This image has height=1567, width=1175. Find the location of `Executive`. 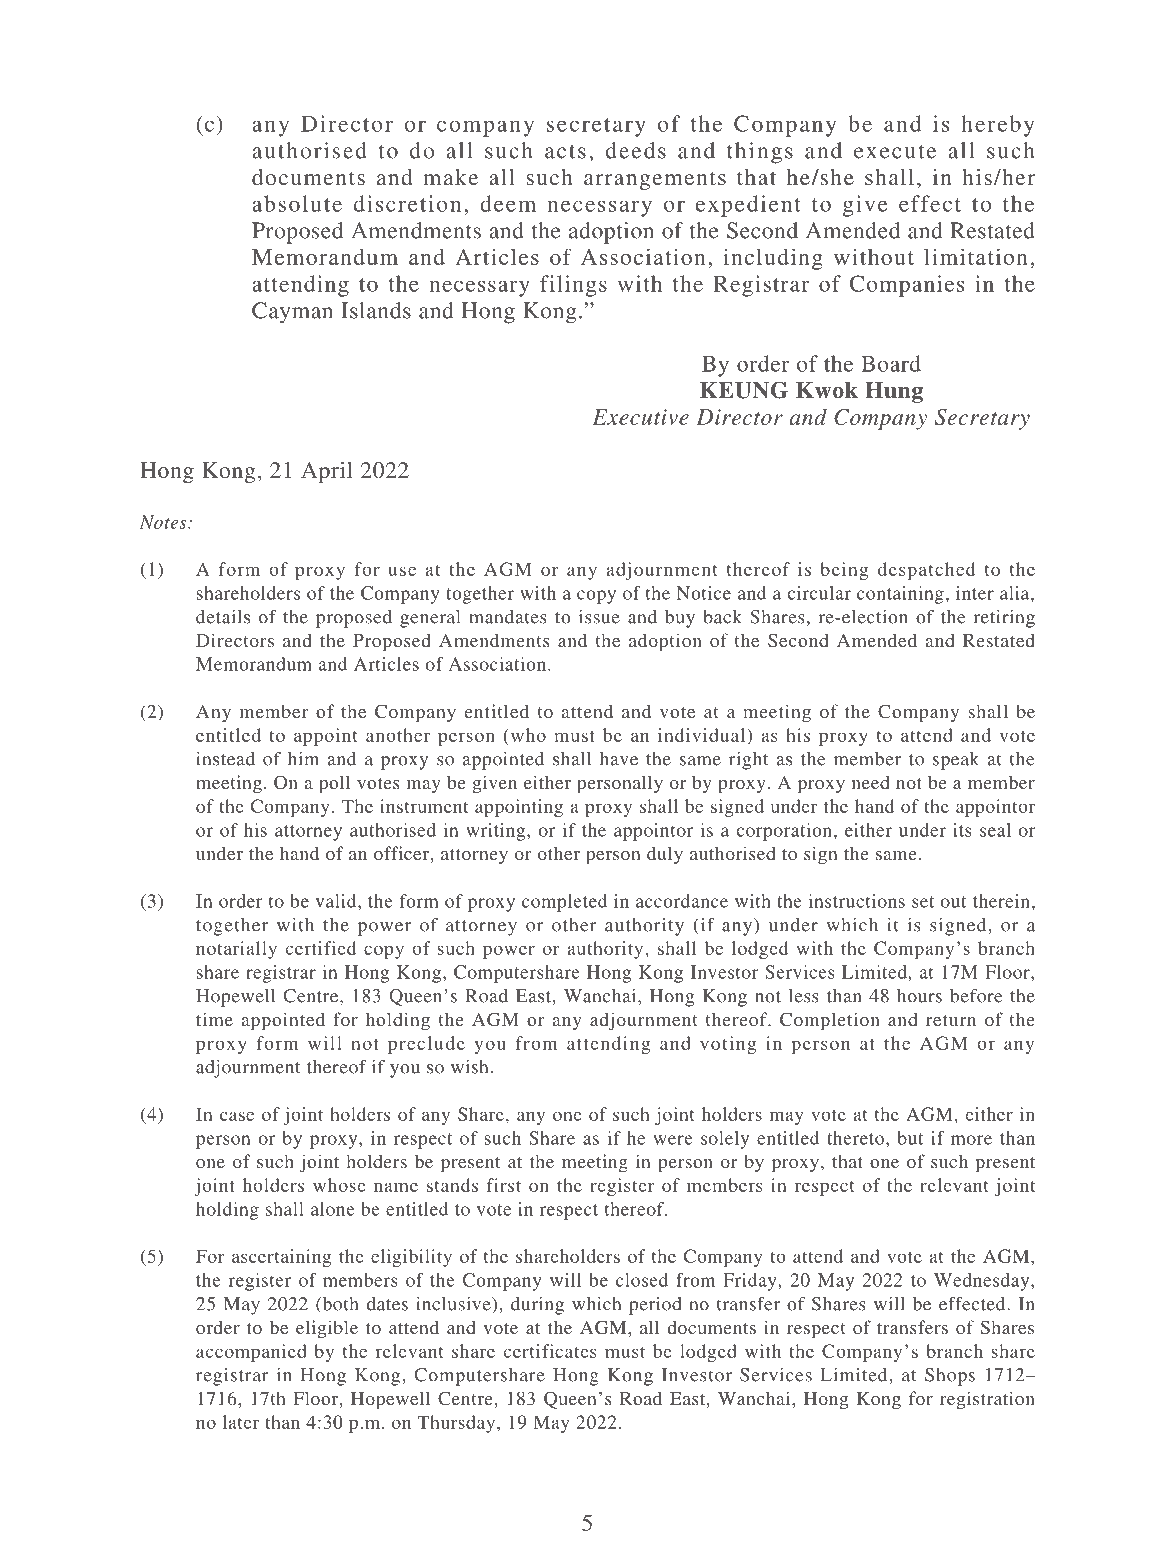

Executive is located at coordinates (640, 417).
